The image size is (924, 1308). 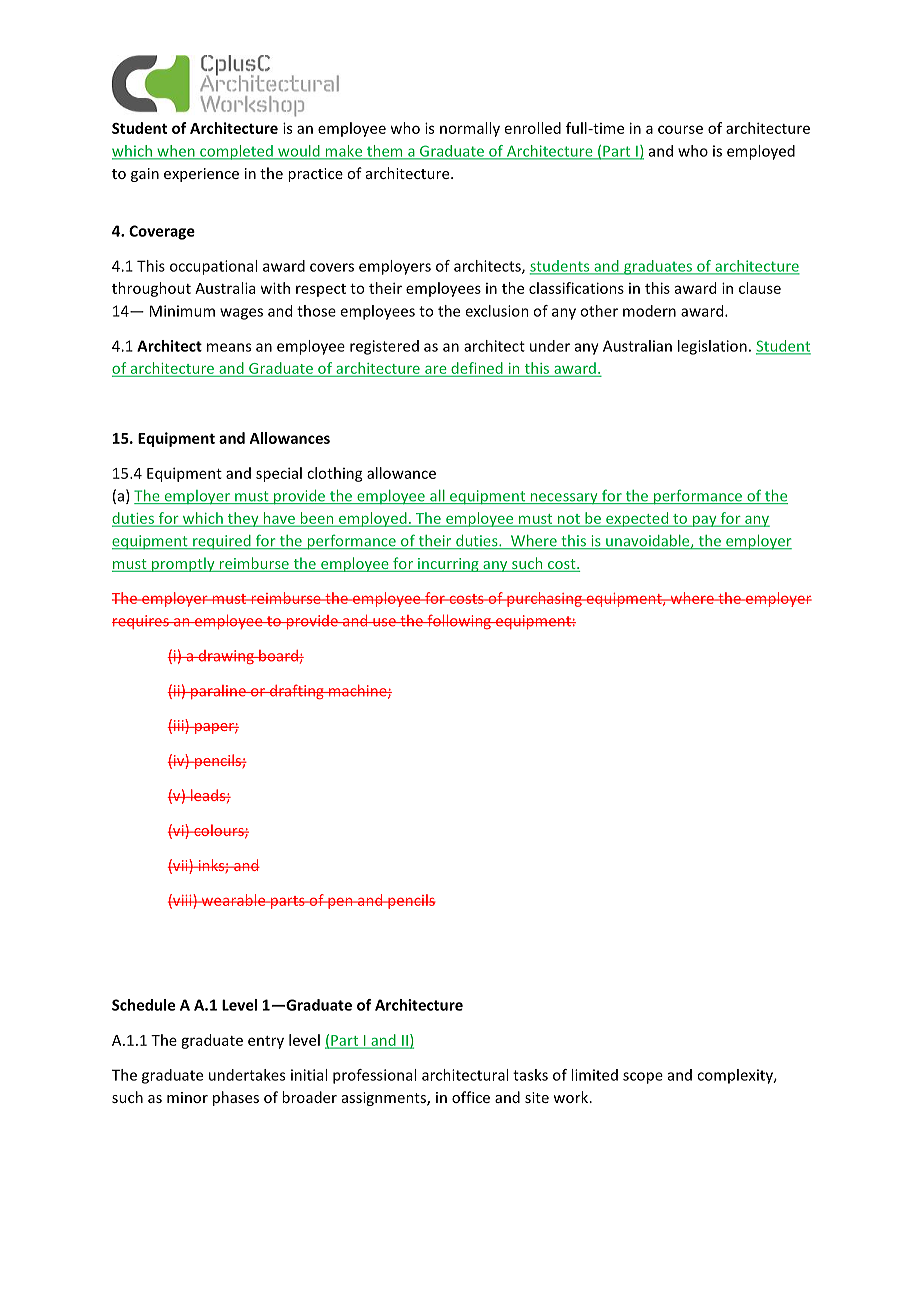 I want to click on phases, so click(x=236, y=1098).
